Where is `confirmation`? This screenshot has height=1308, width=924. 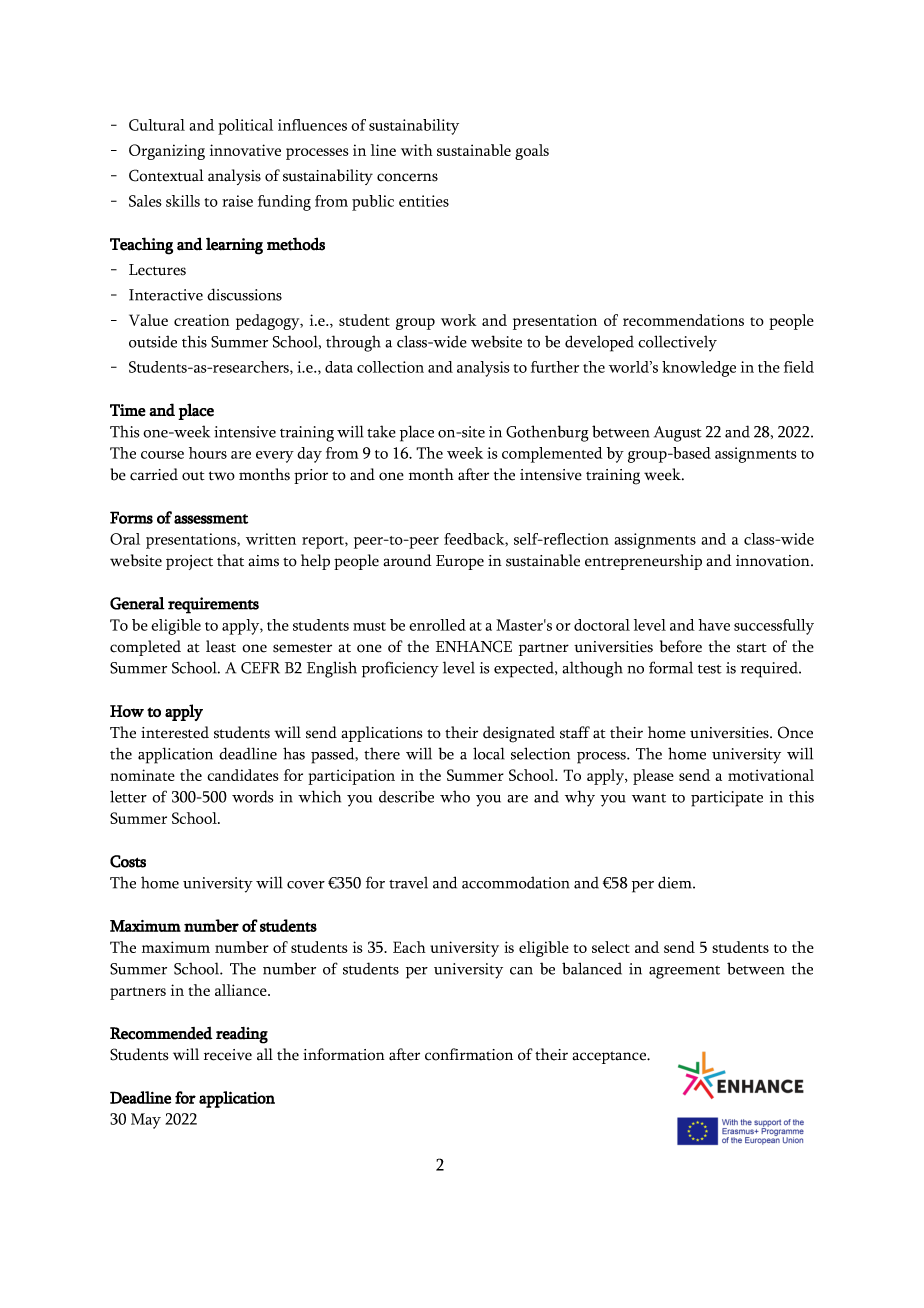
confirmation is located at coordinates (469, 1054).
